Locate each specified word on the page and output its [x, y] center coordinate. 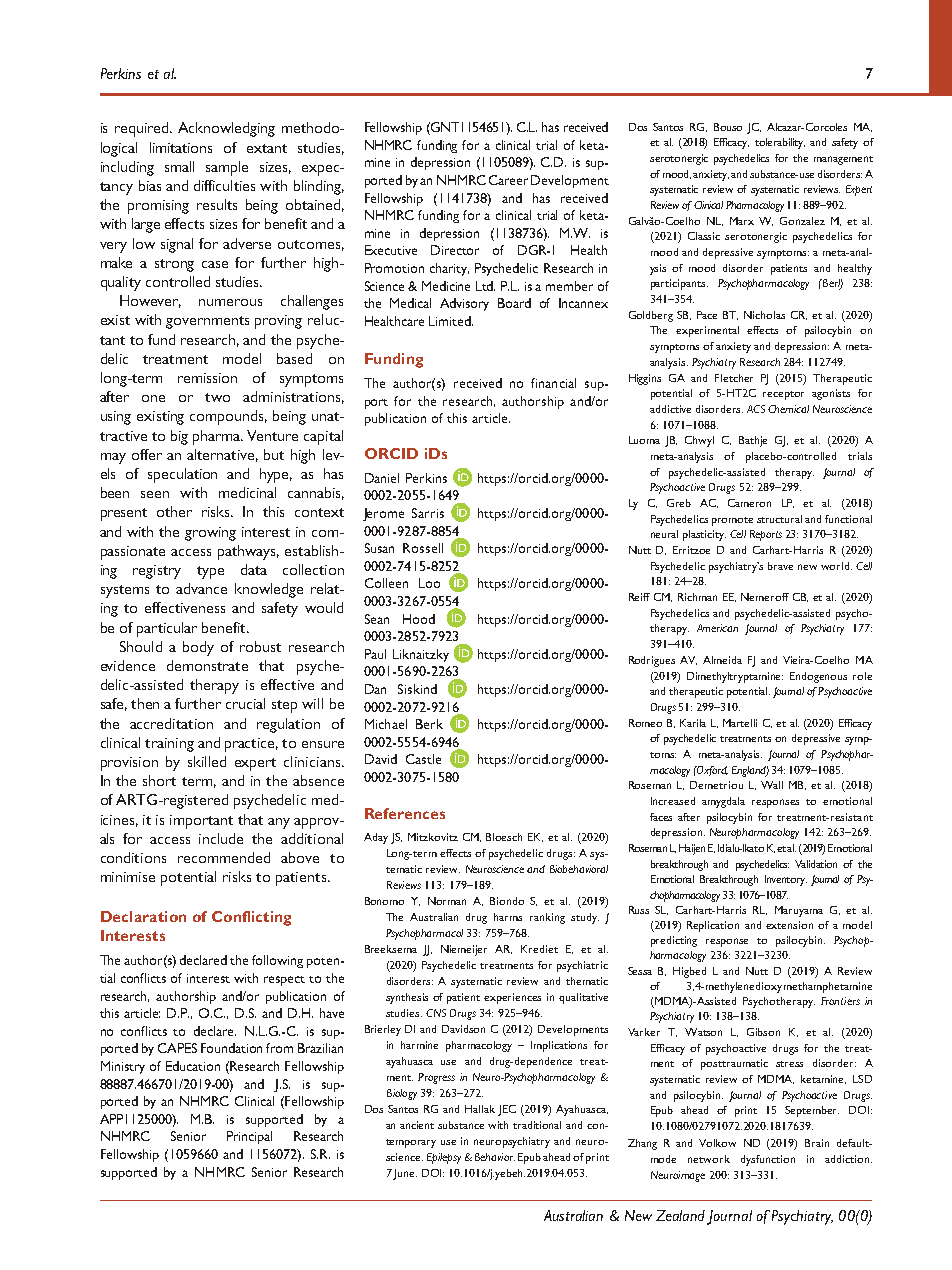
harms [508, 917]
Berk [429, 724]
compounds [228, 417]
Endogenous [818, 677]
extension [789, 925]
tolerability [780, 143]
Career [508, 180]
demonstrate [207, 665]
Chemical [788, 409]
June [405, 1174]
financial [553, 383]
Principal [249, 1137]
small [179, 166]
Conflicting [251, 918]
